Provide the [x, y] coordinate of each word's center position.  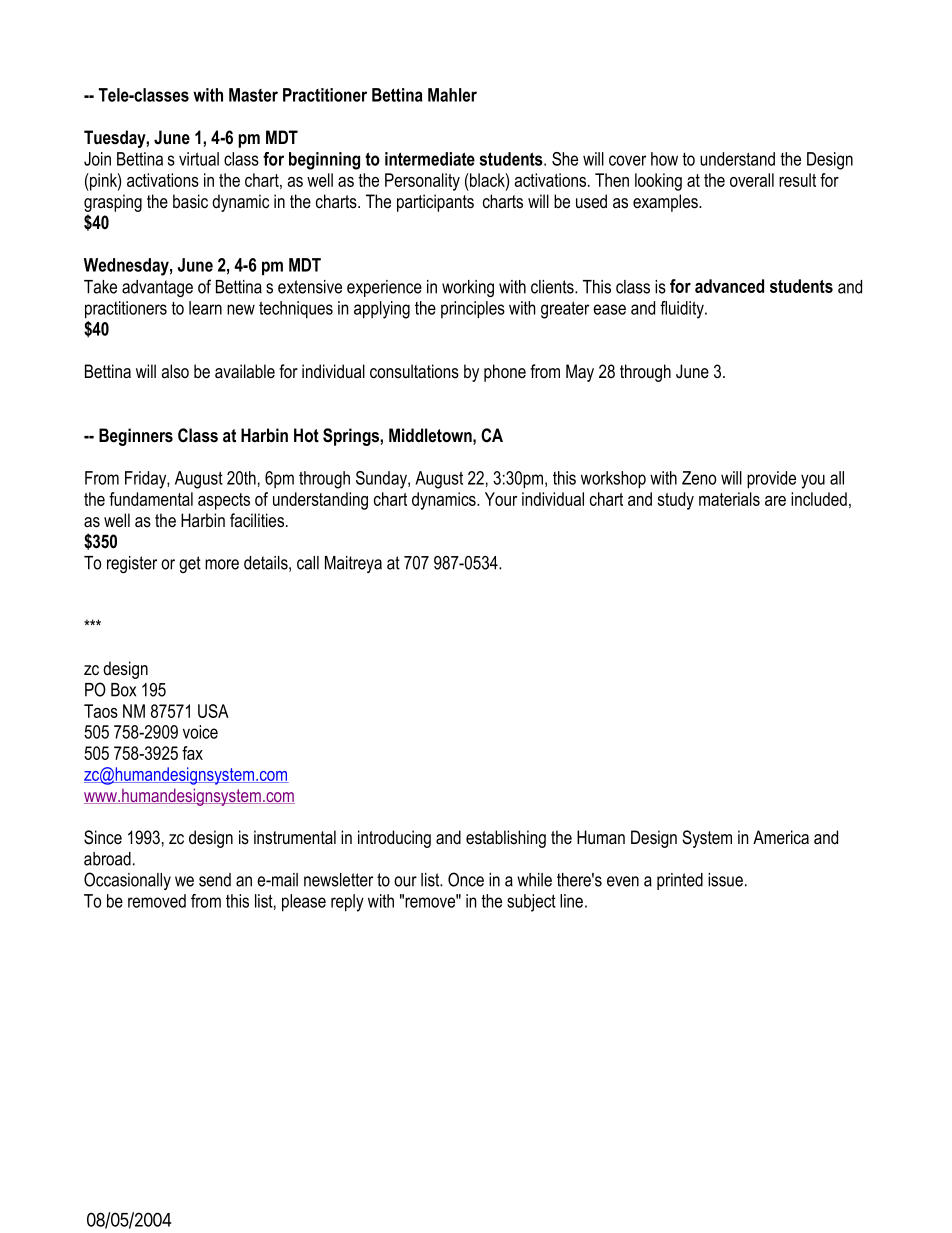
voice [200, 732]
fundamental [151, 499]
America [781, 837]
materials [729, 499]
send [215, 880]
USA [213, 711]
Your [501, 499]
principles [473, 310]
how [664, 159]
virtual [199, 159]
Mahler [452, 95]
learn [205, 308]
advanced [729, 286]
